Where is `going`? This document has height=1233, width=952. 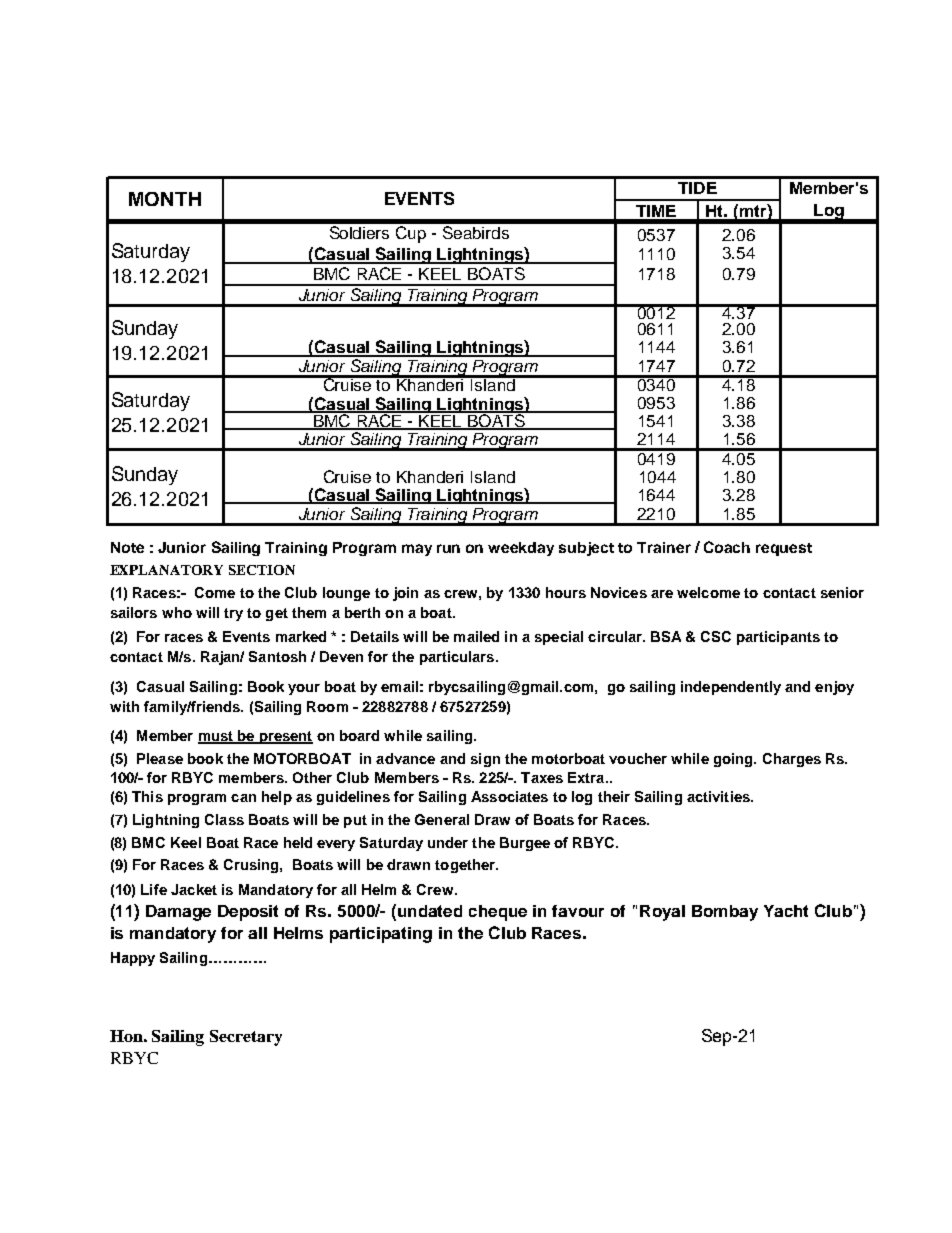 going is located at coordinates (734, 760).
